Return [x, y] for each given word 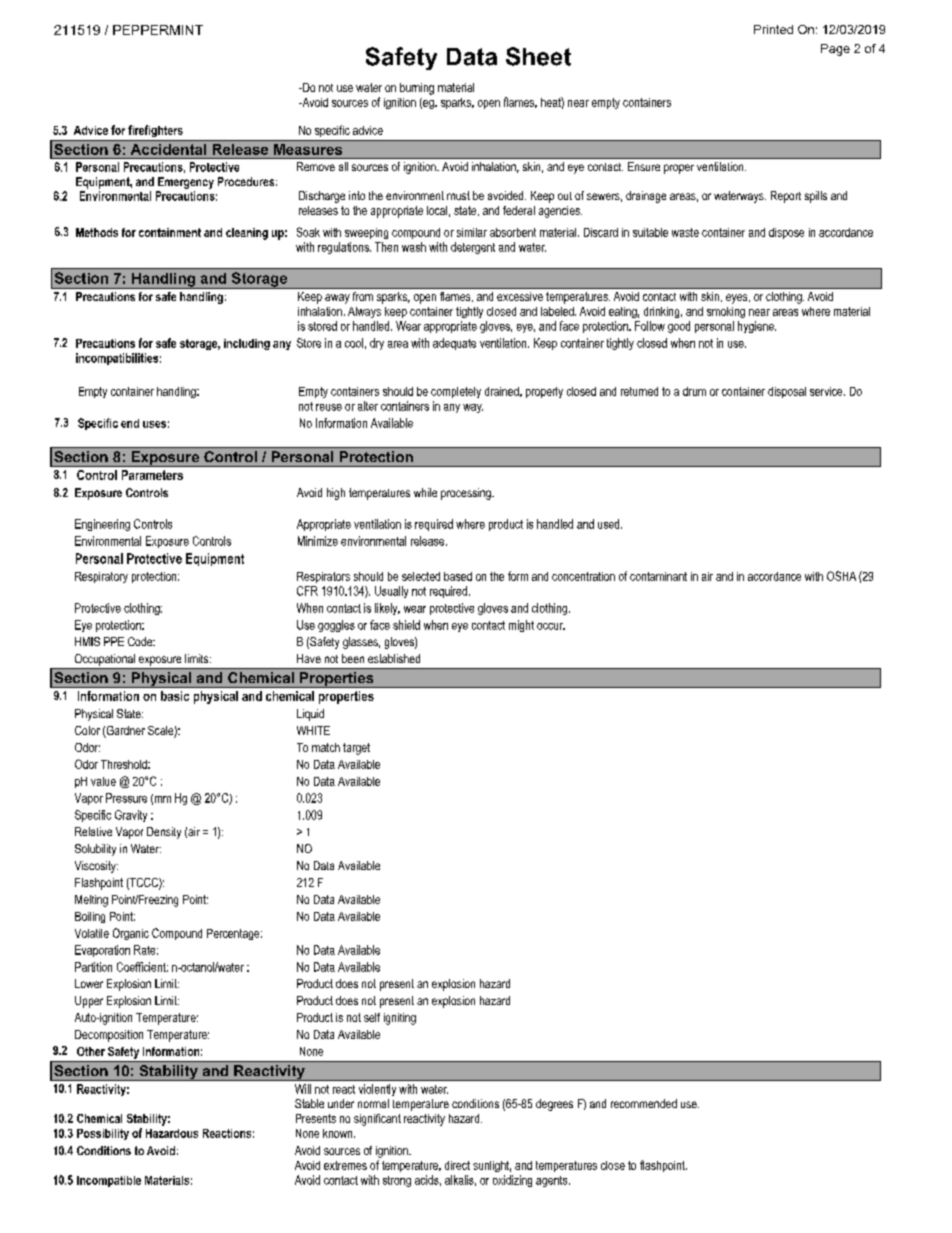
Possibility [103, 1134]
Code [141, 641]
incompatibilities [117, 359]
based [458, 576]
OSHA [841, 576]
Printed [773, 29]
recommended [644, 1103]
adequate [454, 344]
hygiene [757, 327]
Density [164, 833]
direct [457, 1165]
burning [417, 89]
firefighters [155, 131]
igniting [400, 1019]
